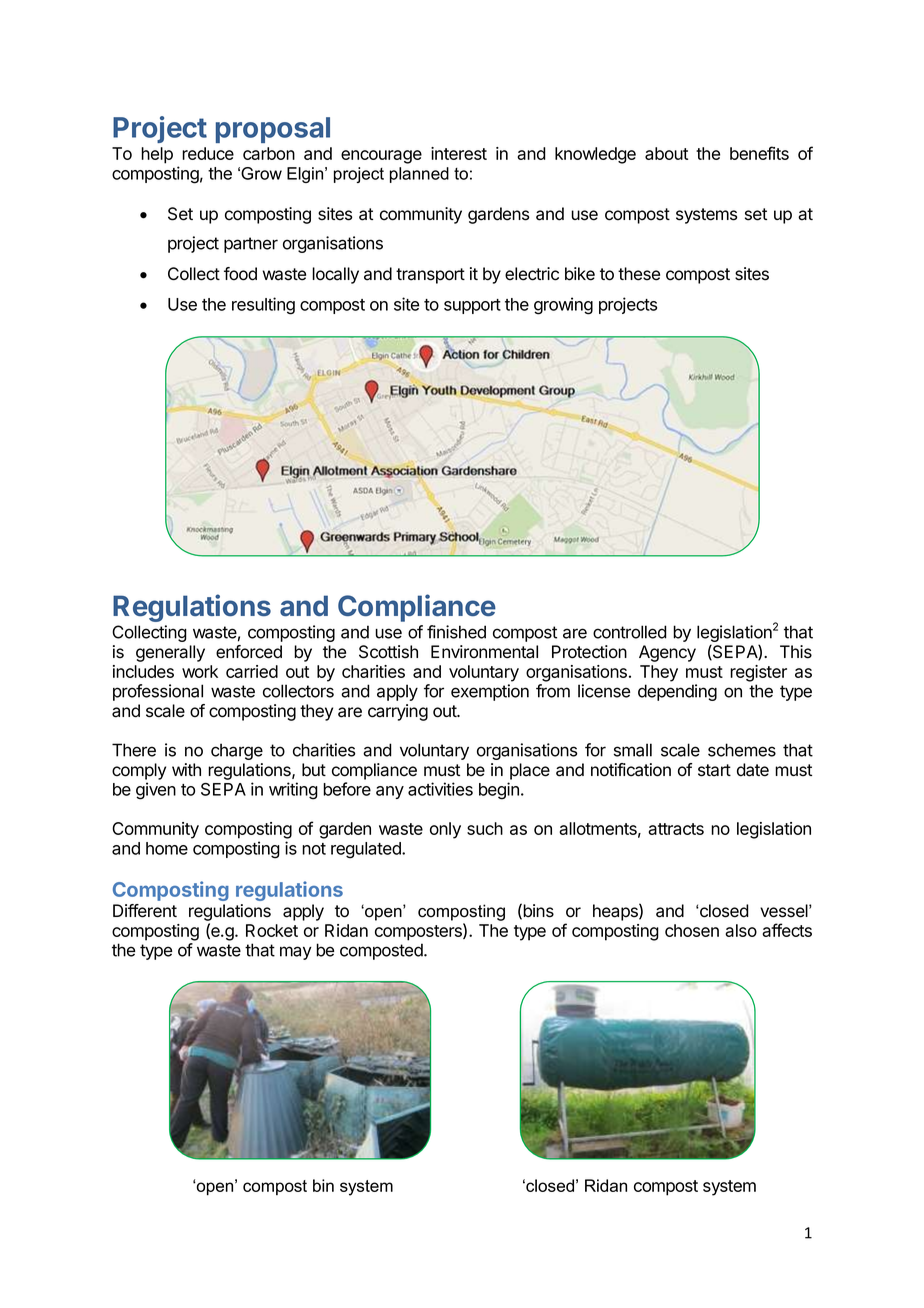  What do you see at coordinates (759, 153) in the document?
I see `benefits` at bounding box center [759, 153].
